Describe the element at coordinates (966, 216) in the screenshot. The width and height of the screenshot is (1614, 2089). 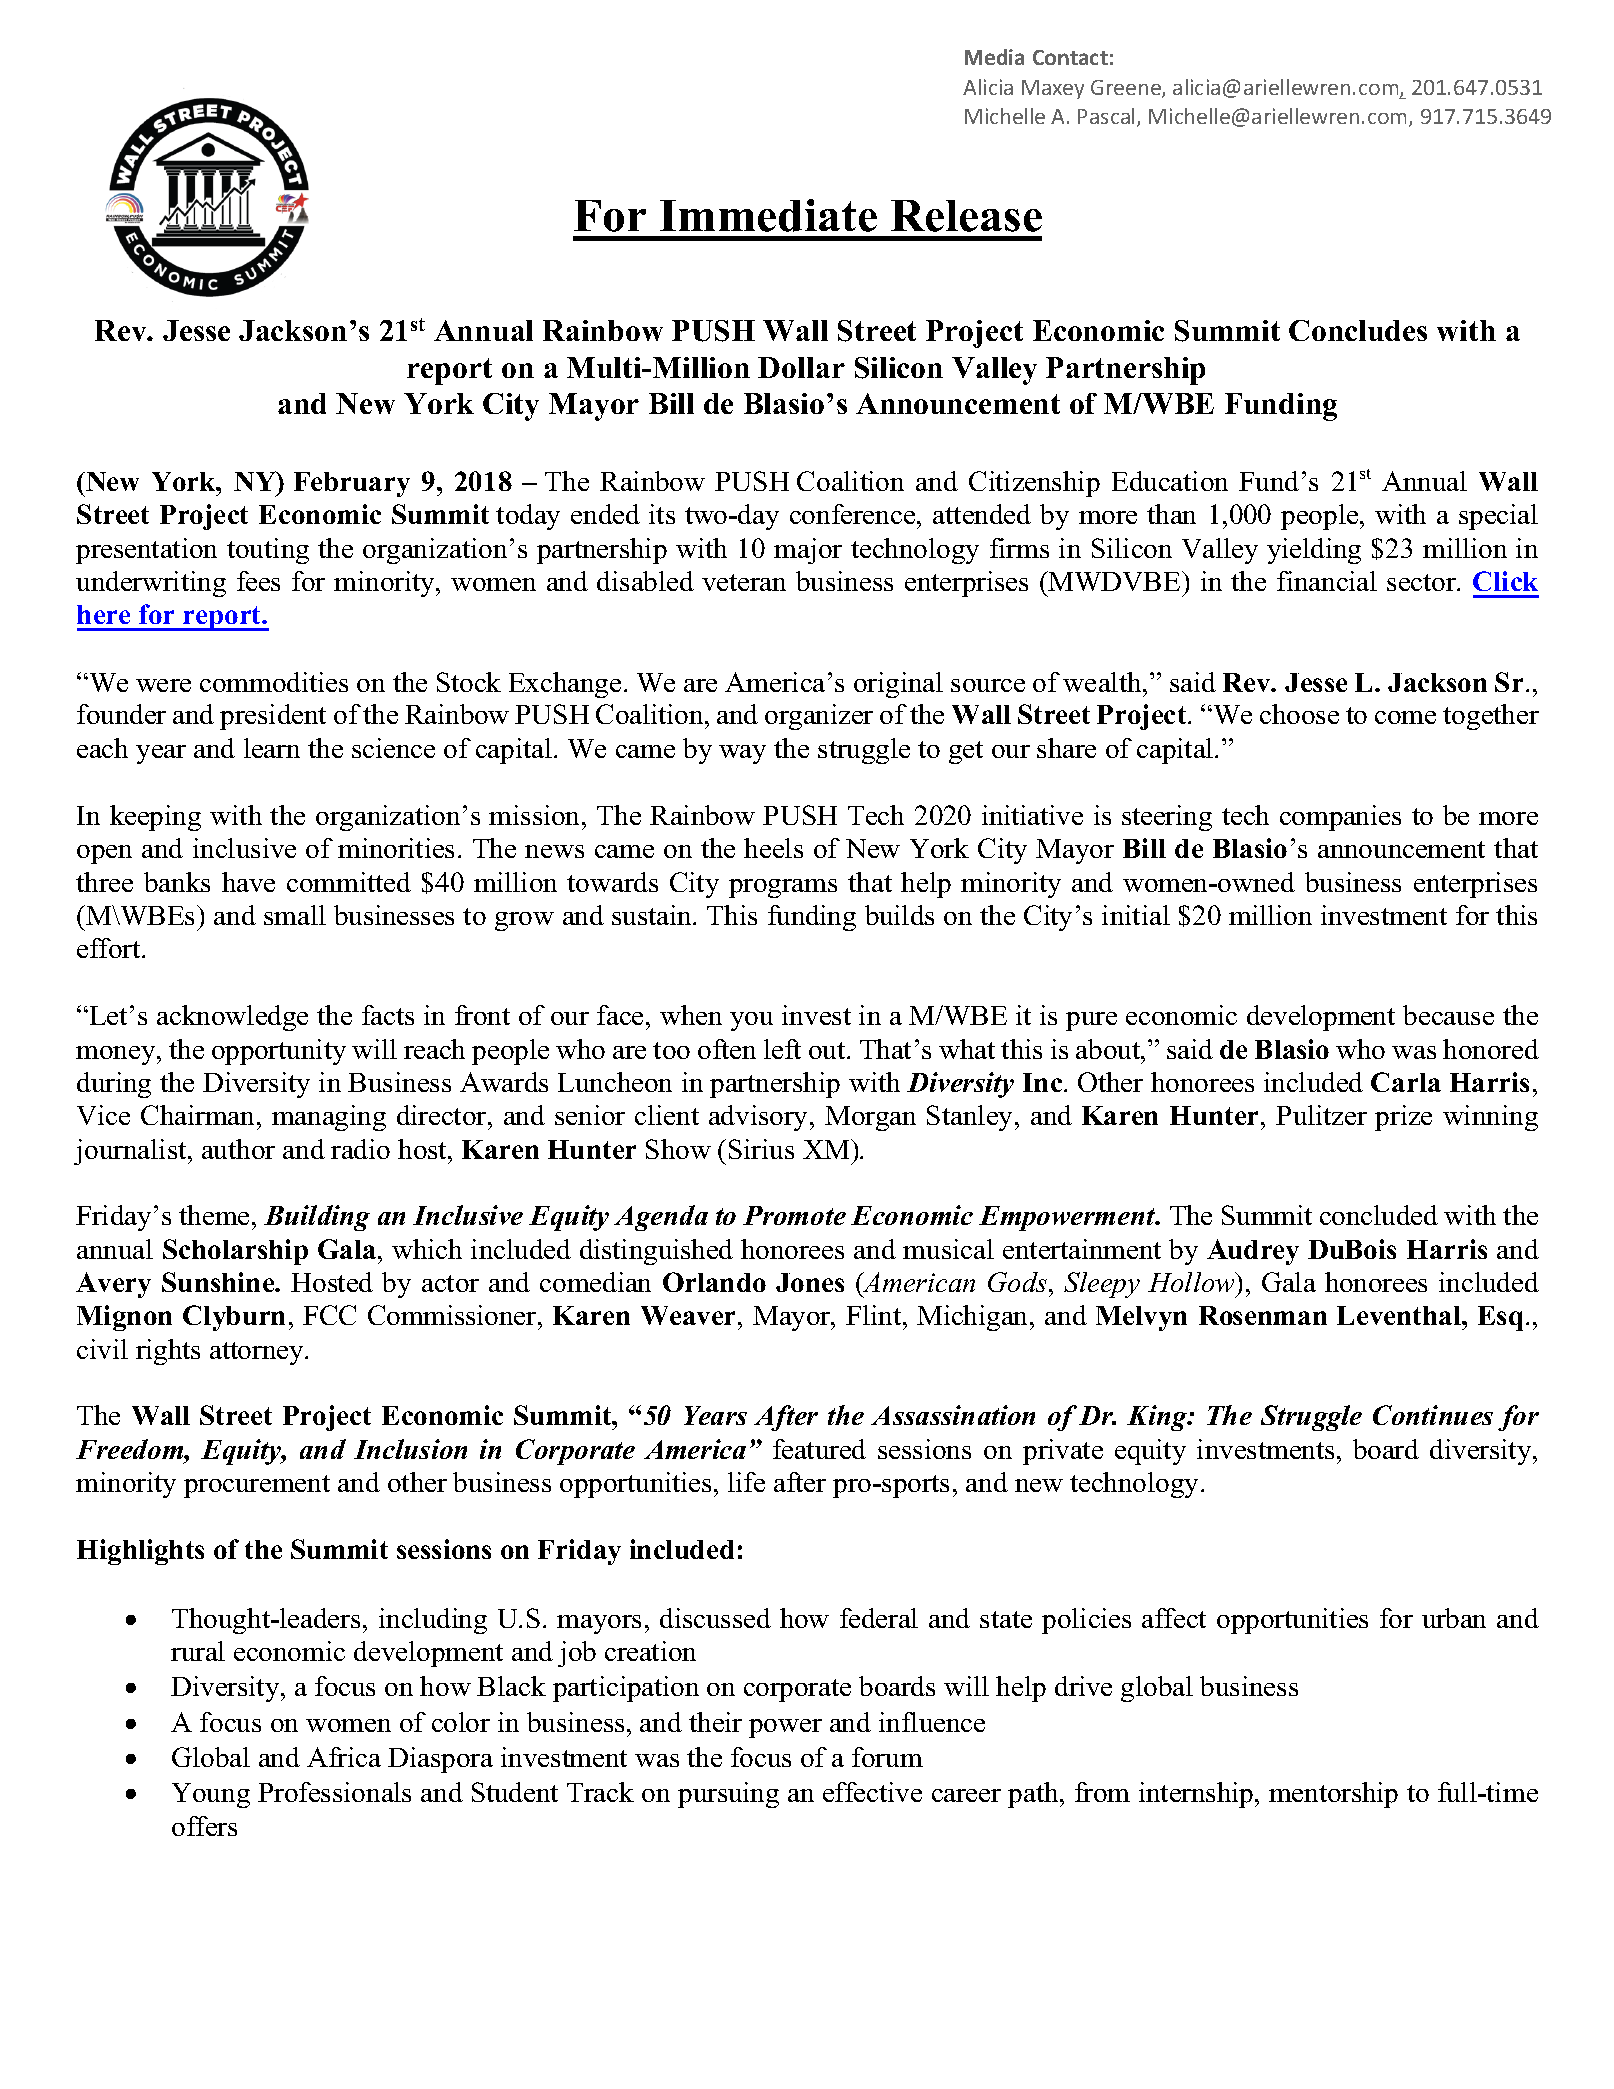
I see `Release` at that location.
